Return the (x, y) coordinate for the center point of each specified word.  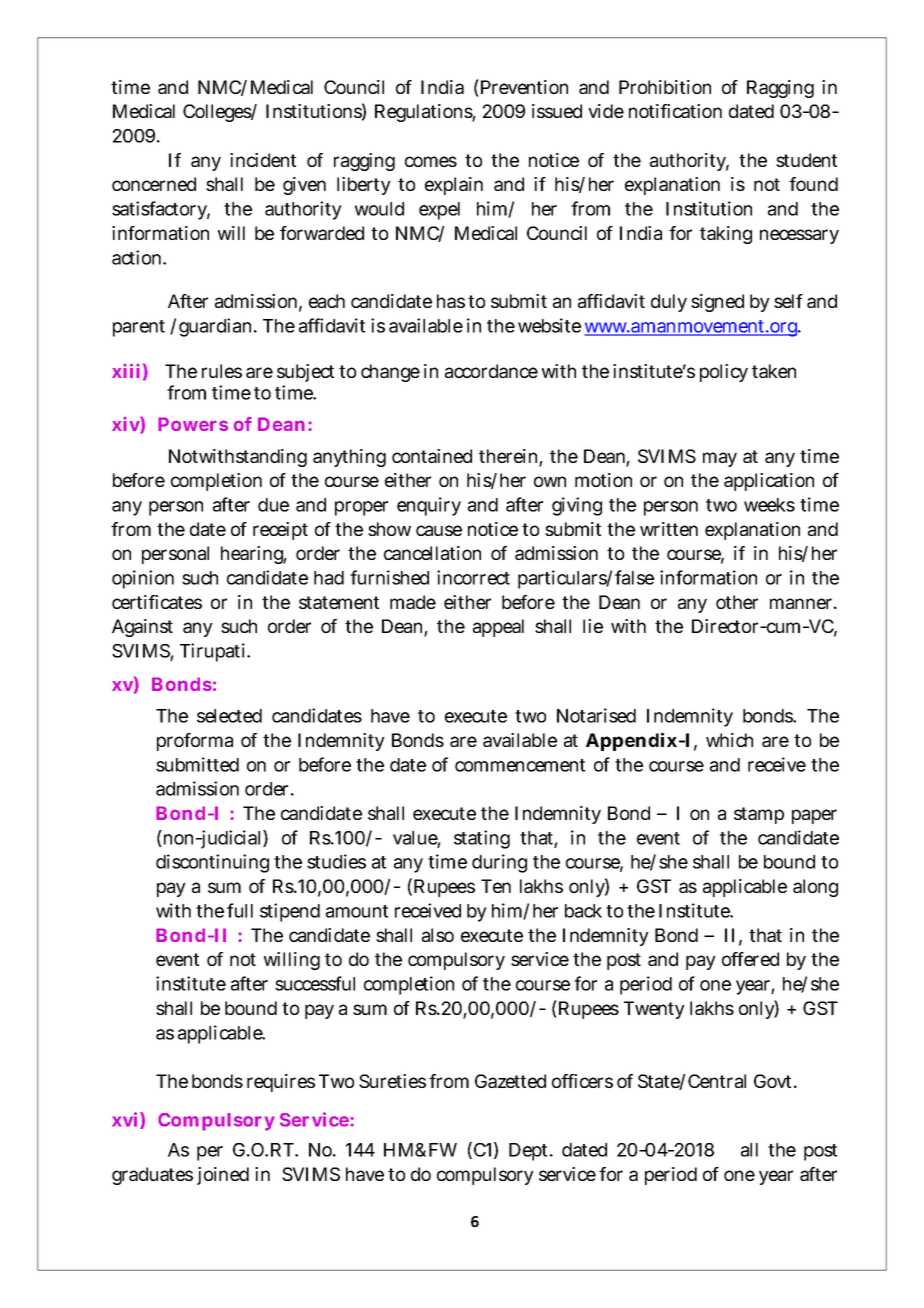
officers (582, 1081)
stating (482, 839)
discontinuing (212, 863)
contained (432, 456)
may (720, 459)
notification (675, 111)
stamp (759, 815)
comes (431, 161)
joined (223, 1176)
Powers (193, 424)
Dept (530, 1152)
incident (263, 160)
